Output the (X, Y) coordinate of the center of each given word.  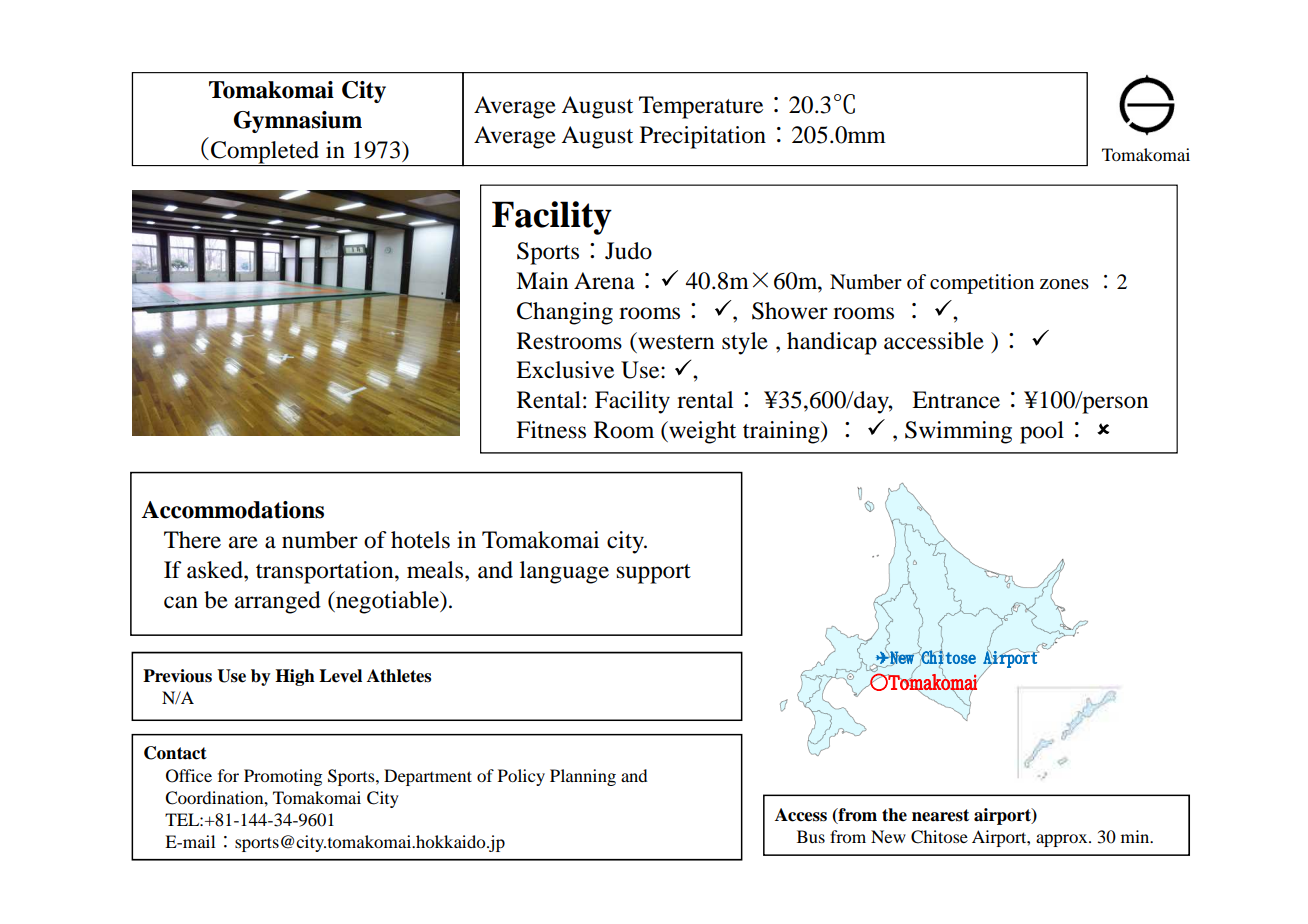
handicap (832, 343)
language (564, 572)
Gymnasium (298, 122)
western (675, 341)
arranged (278, 602)
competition (982, 284)
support (654, 574)
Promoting (283, 777)
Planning (583, 777)
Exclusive (565, 370)
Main (542, 281)
